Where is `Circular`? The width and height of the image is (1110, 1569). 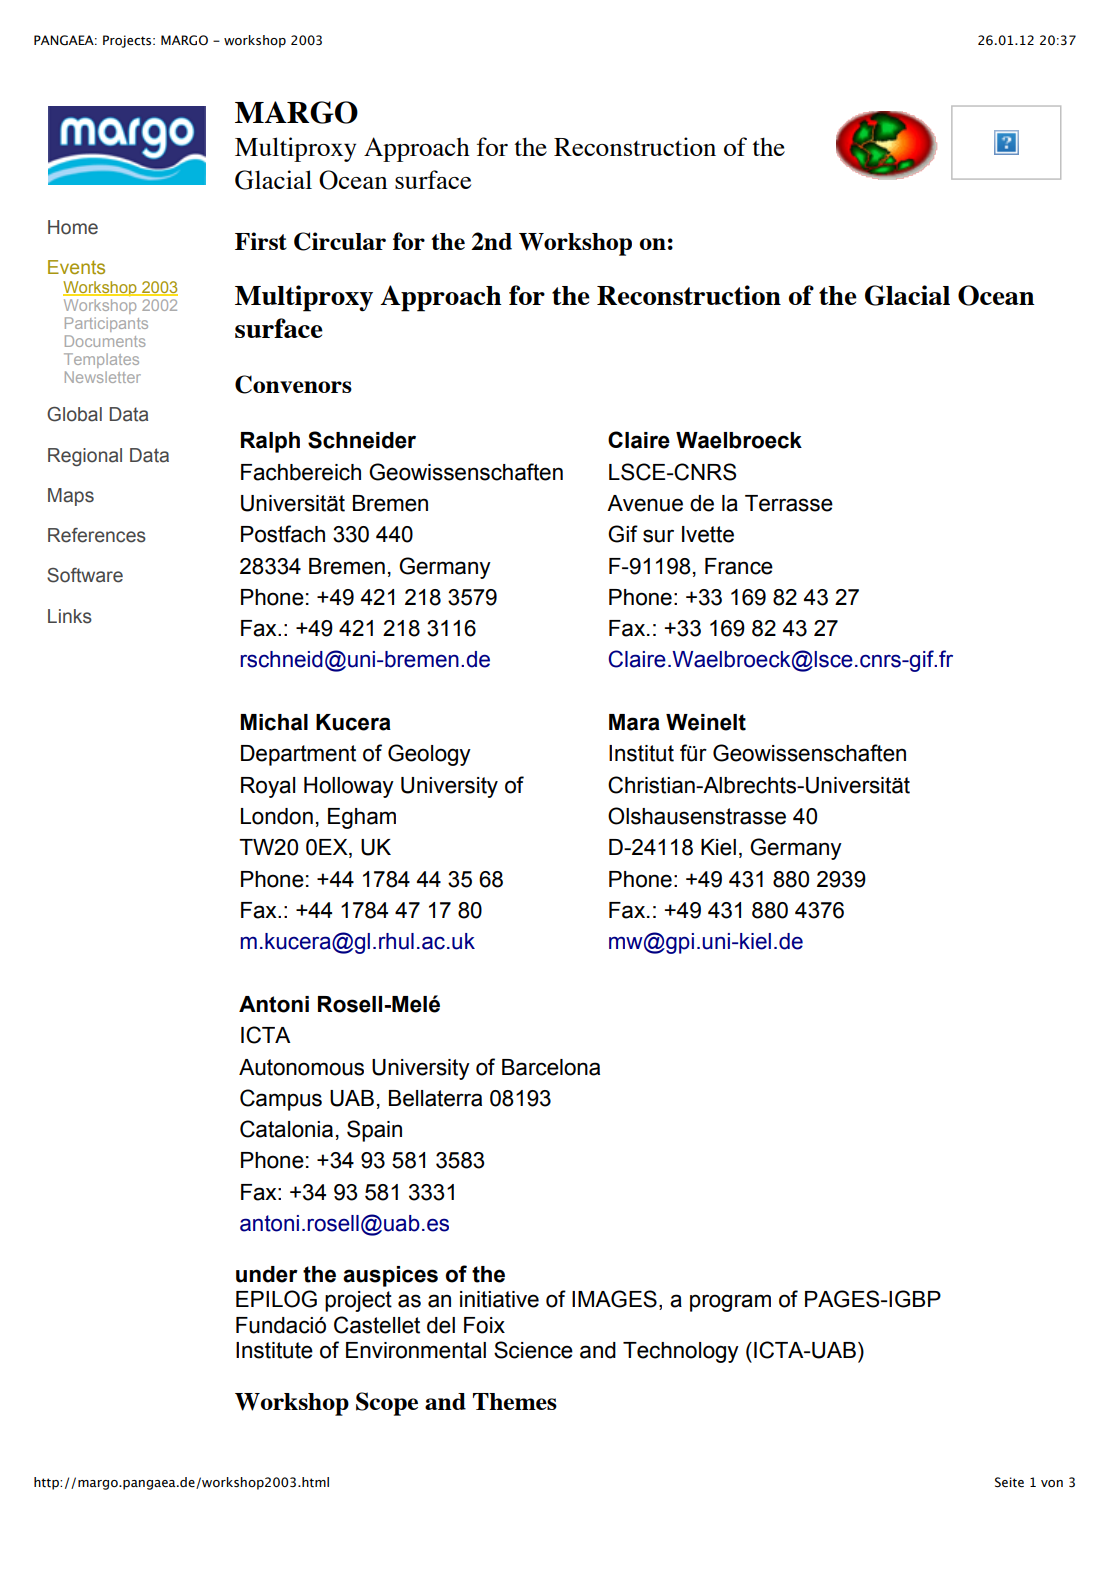 Circular is located at coordinates (340, 241).
